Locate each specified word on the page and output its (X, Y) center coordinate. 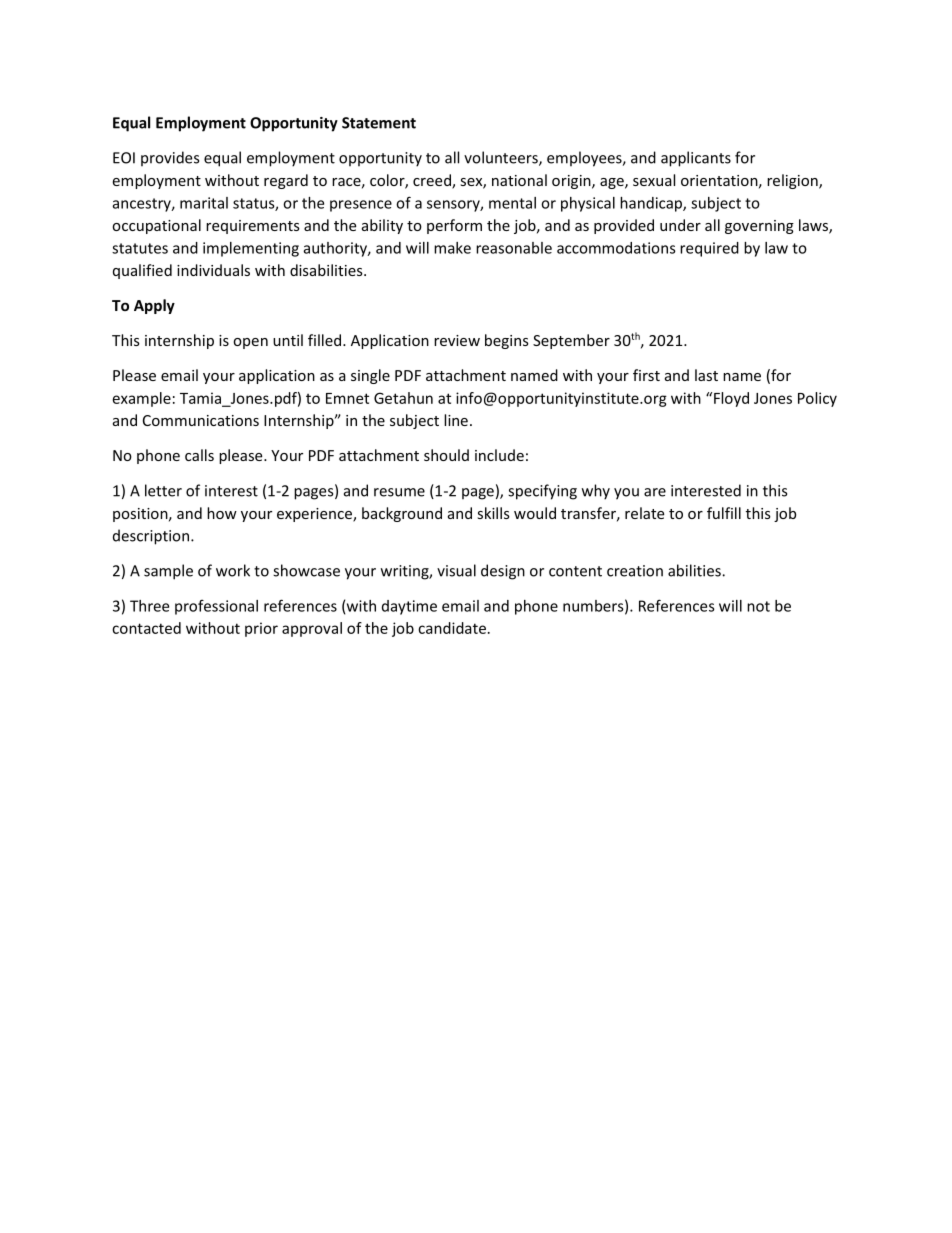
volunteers (502, 158)
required (709, 249)
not (758, 606)
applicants (696, 159)
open (250, 343)
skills (493, 513)
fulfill (724, 513)
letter (163, 490)
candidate (452, 628)
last (706, 375)
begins (507, 341)
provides (170, 159)
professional (216, 607)
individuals (213, 270)
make (452, 248)
